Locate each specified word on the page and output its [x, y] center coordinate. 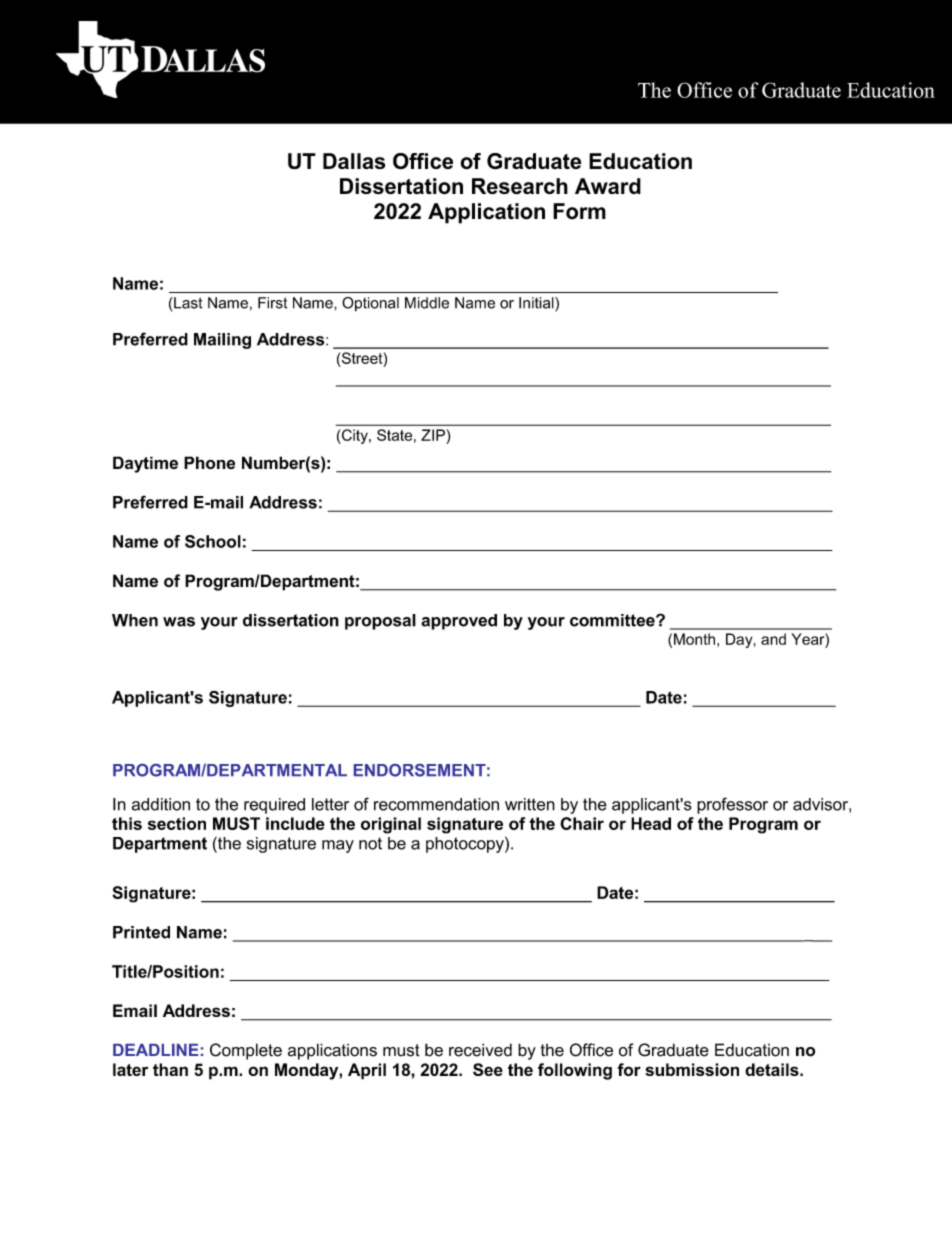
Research [520, 186]
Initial [537, 303]
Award [608, 186]
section [177, 823]
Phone [209, 462]
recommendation [436, 804]
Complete [246, 1051]
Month [694, 639]
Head [651, 823]
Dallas [354, 161]
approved [459, 622]
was [179, 622]
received [480, 1050]
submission [692, 1069]
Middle [427, 303]
